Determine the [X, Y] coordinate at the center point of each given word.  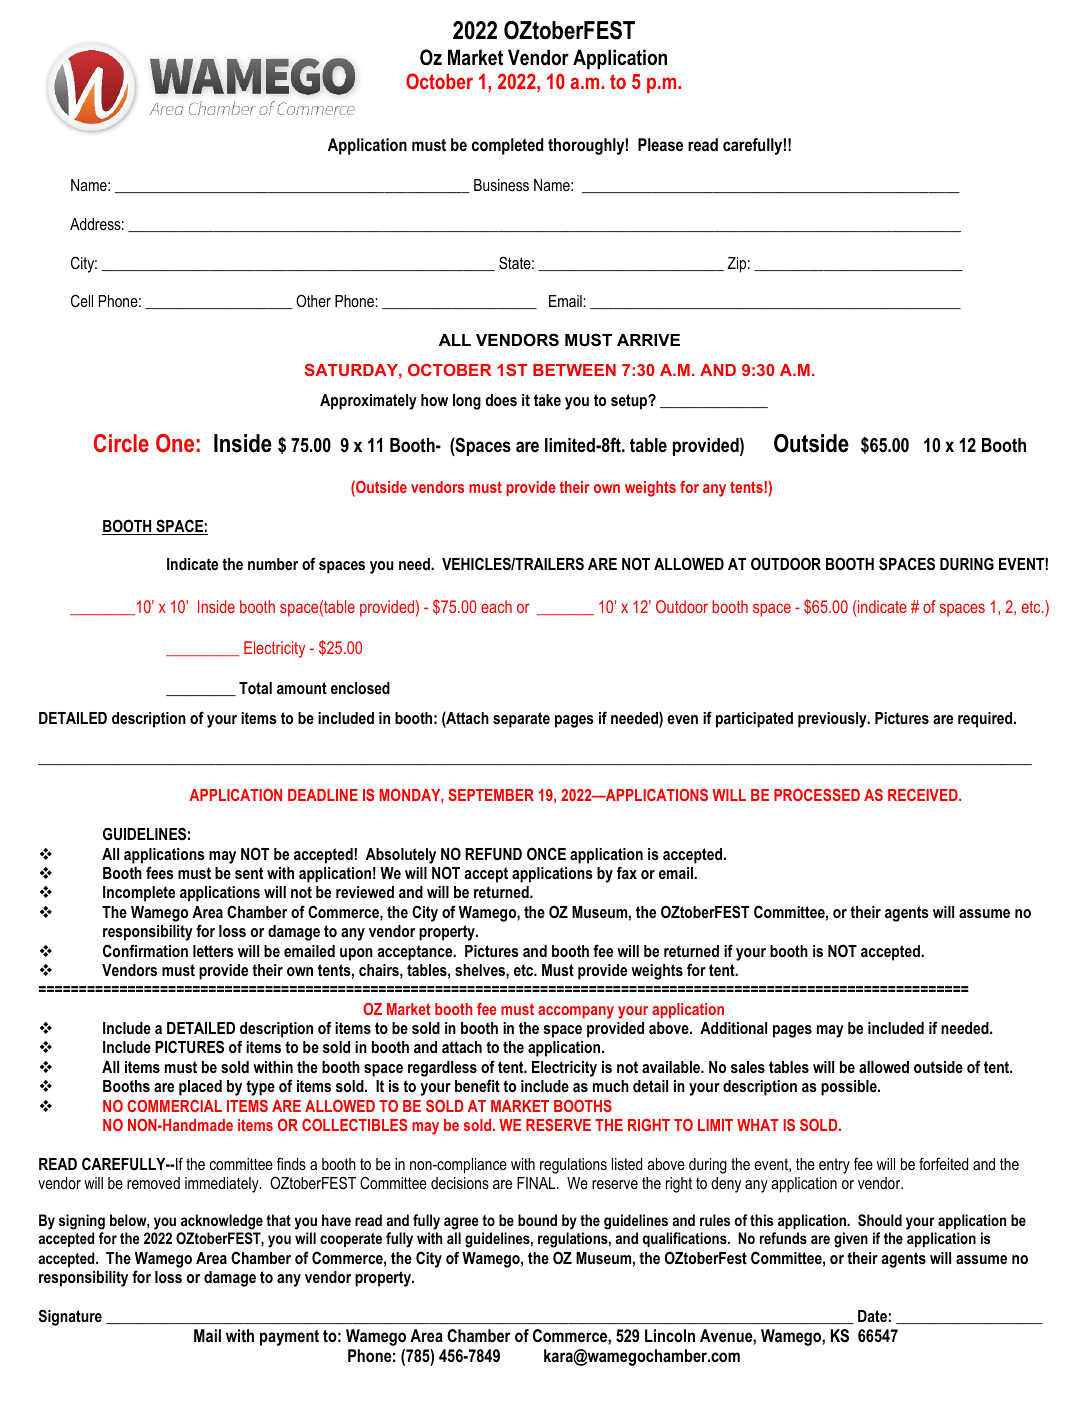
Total [255, 688]
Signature [70, 1317]
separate [521, 720]
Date [872, 1316]
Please [660, 145]
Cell [82, 300]
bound [537, 1220]
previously [833, 720]
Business [501, 185]
